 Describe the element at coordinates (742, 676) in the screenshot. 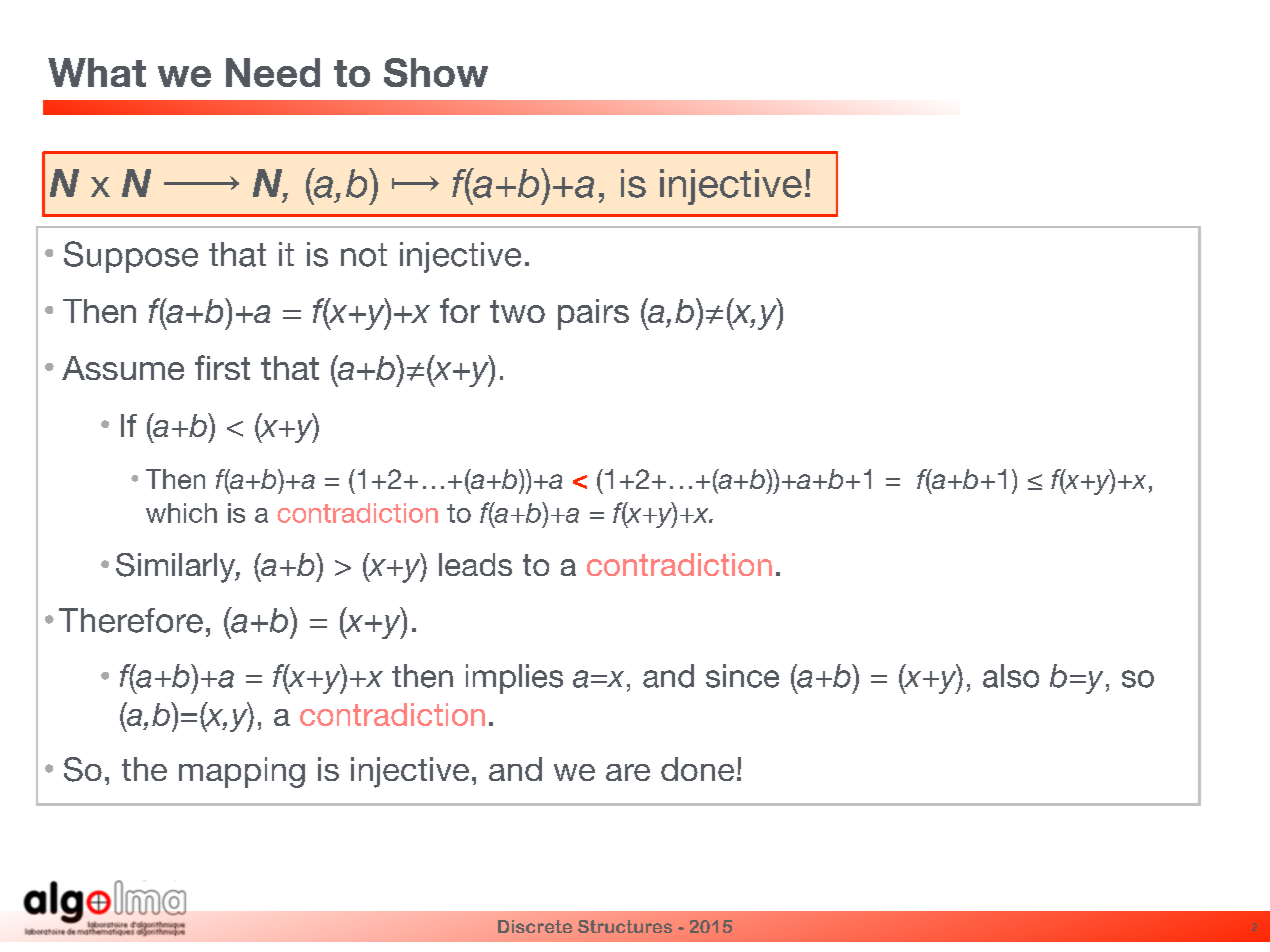

I see `since` at that location.
